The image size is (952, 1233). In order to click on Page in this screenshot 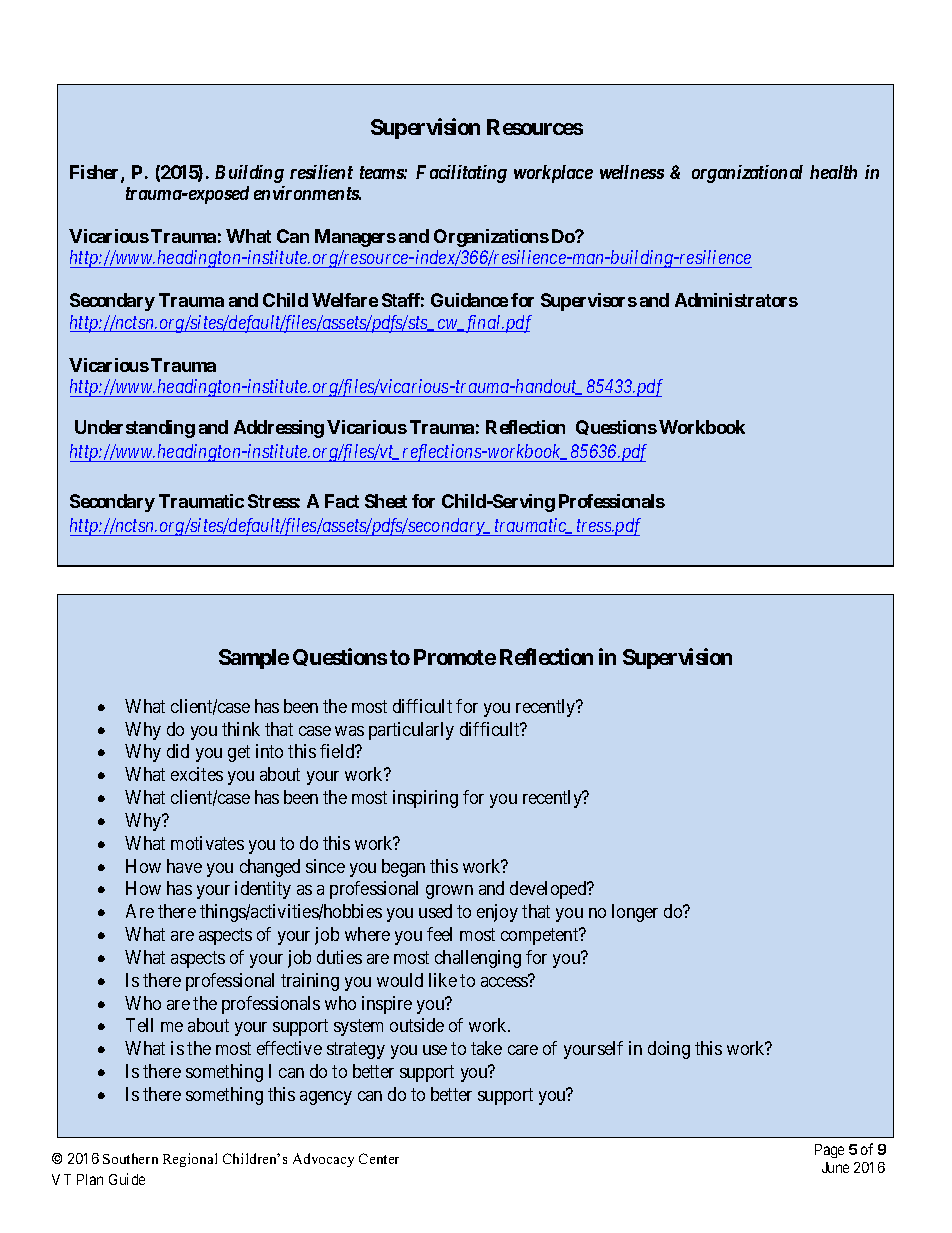, I will do `click(829, 1151)`.
